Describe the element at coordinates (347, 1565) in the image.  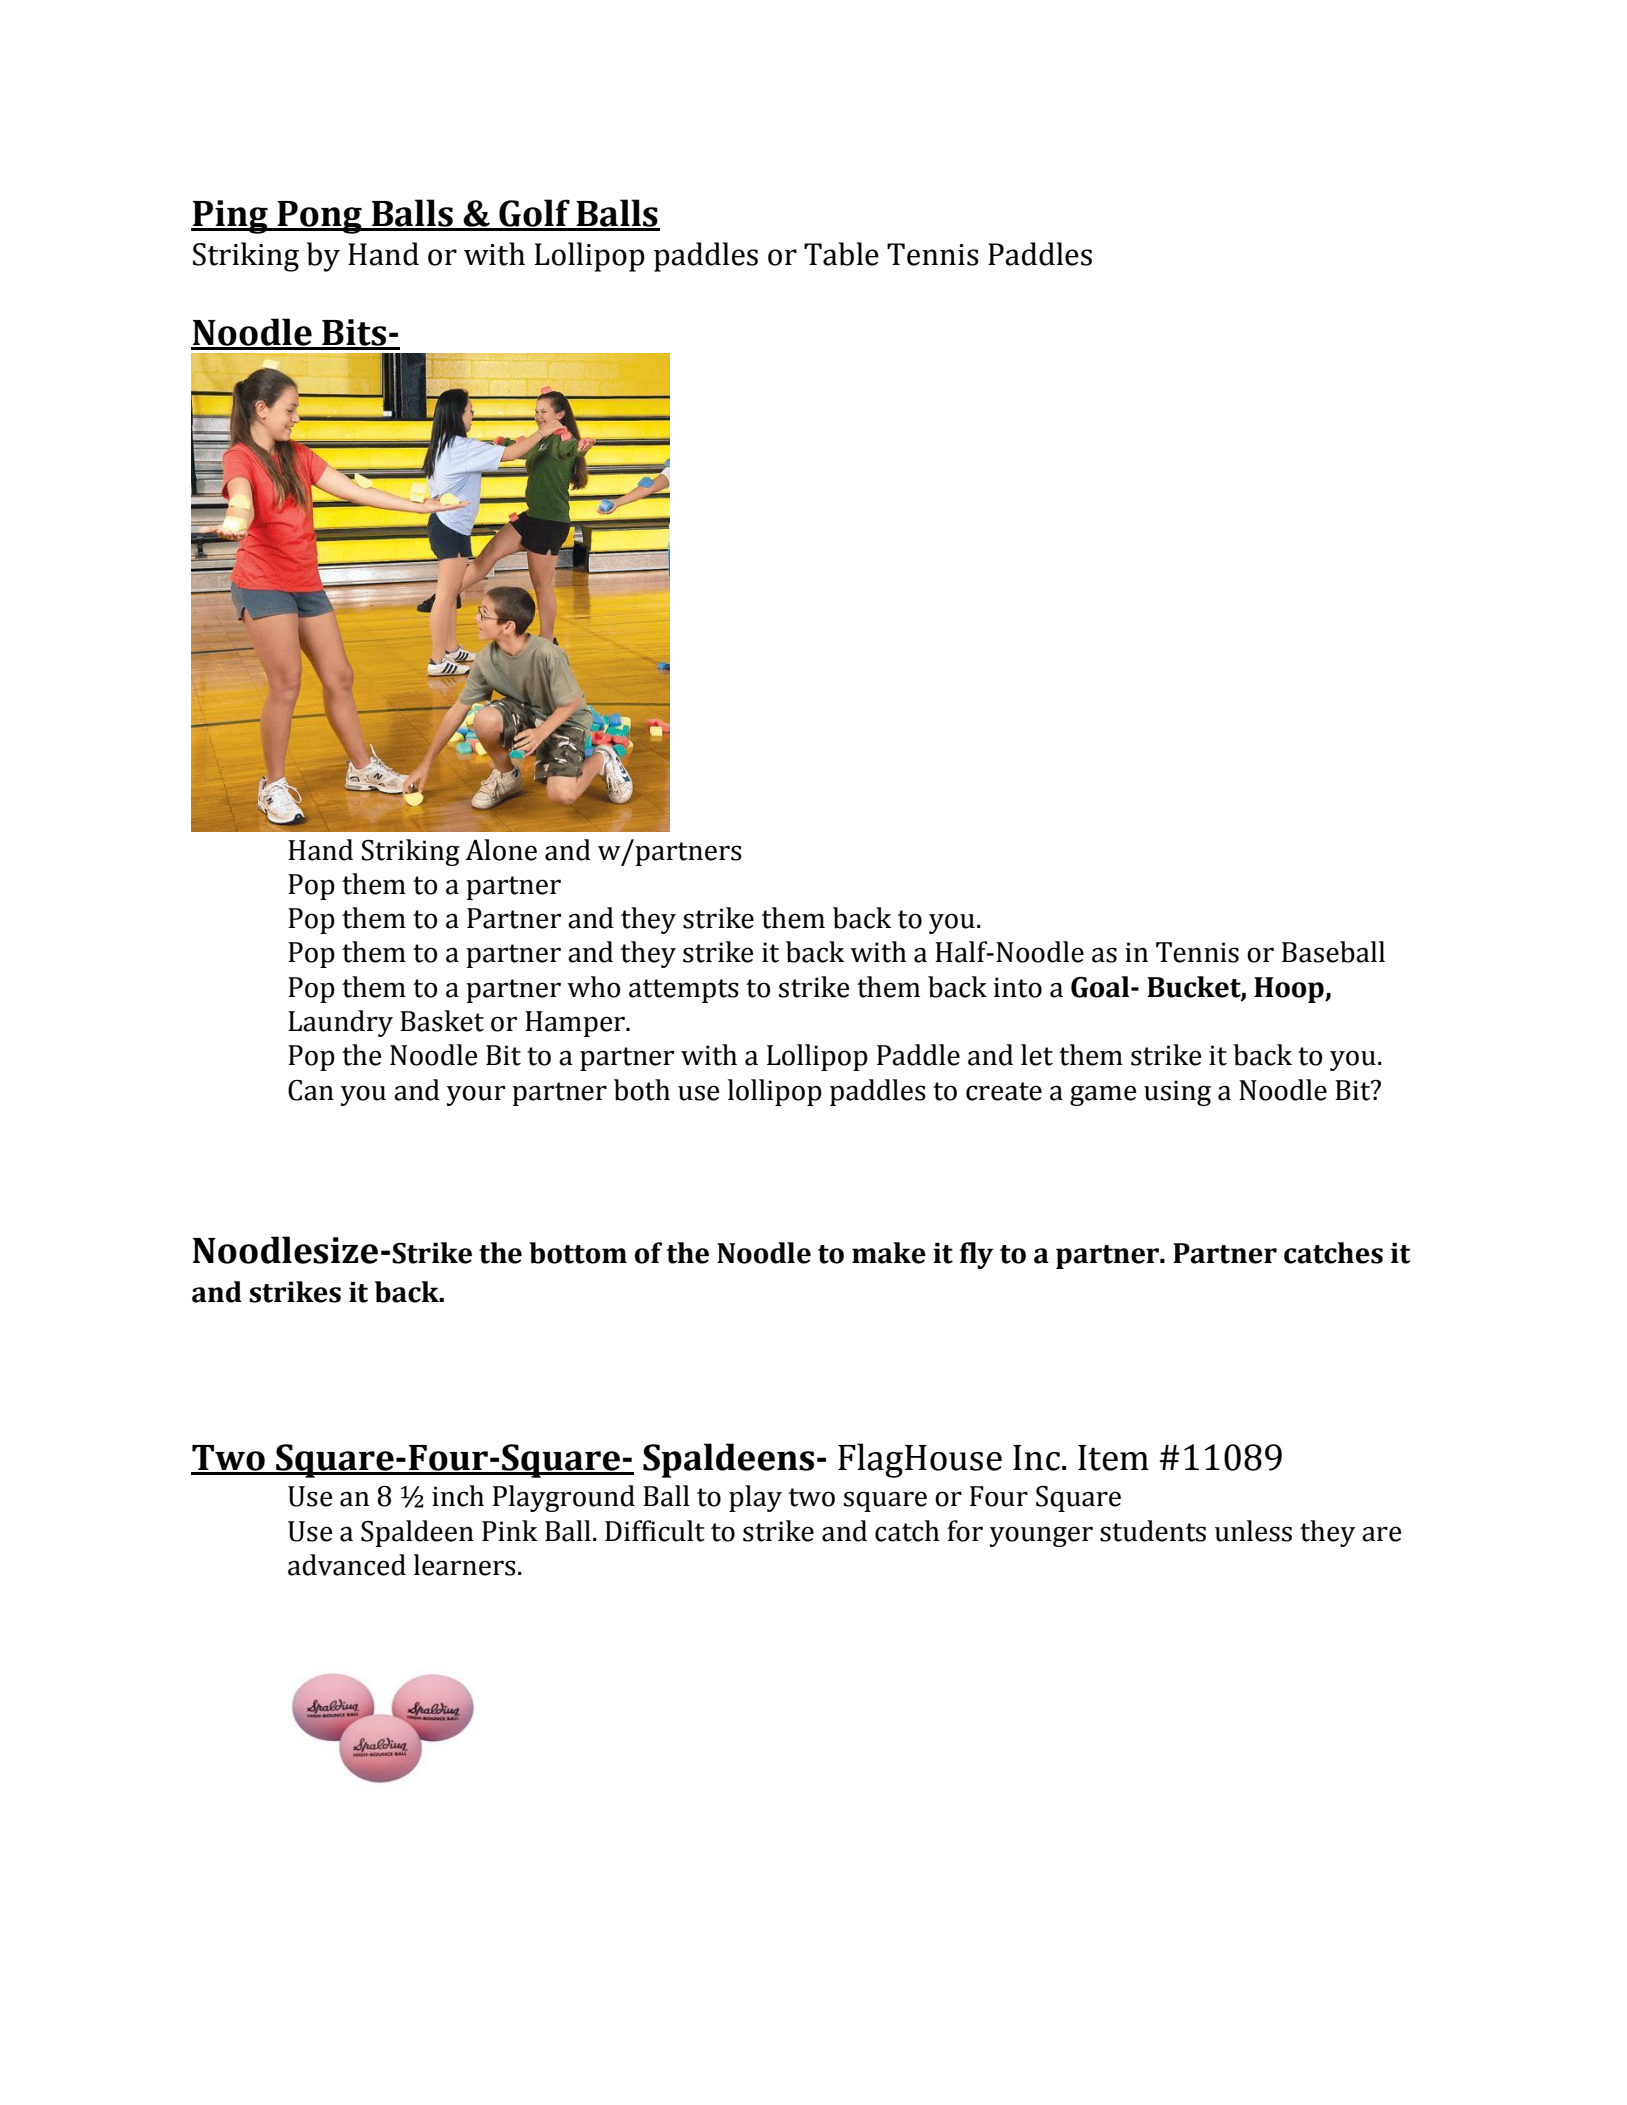
I see `advanced` at that location.
